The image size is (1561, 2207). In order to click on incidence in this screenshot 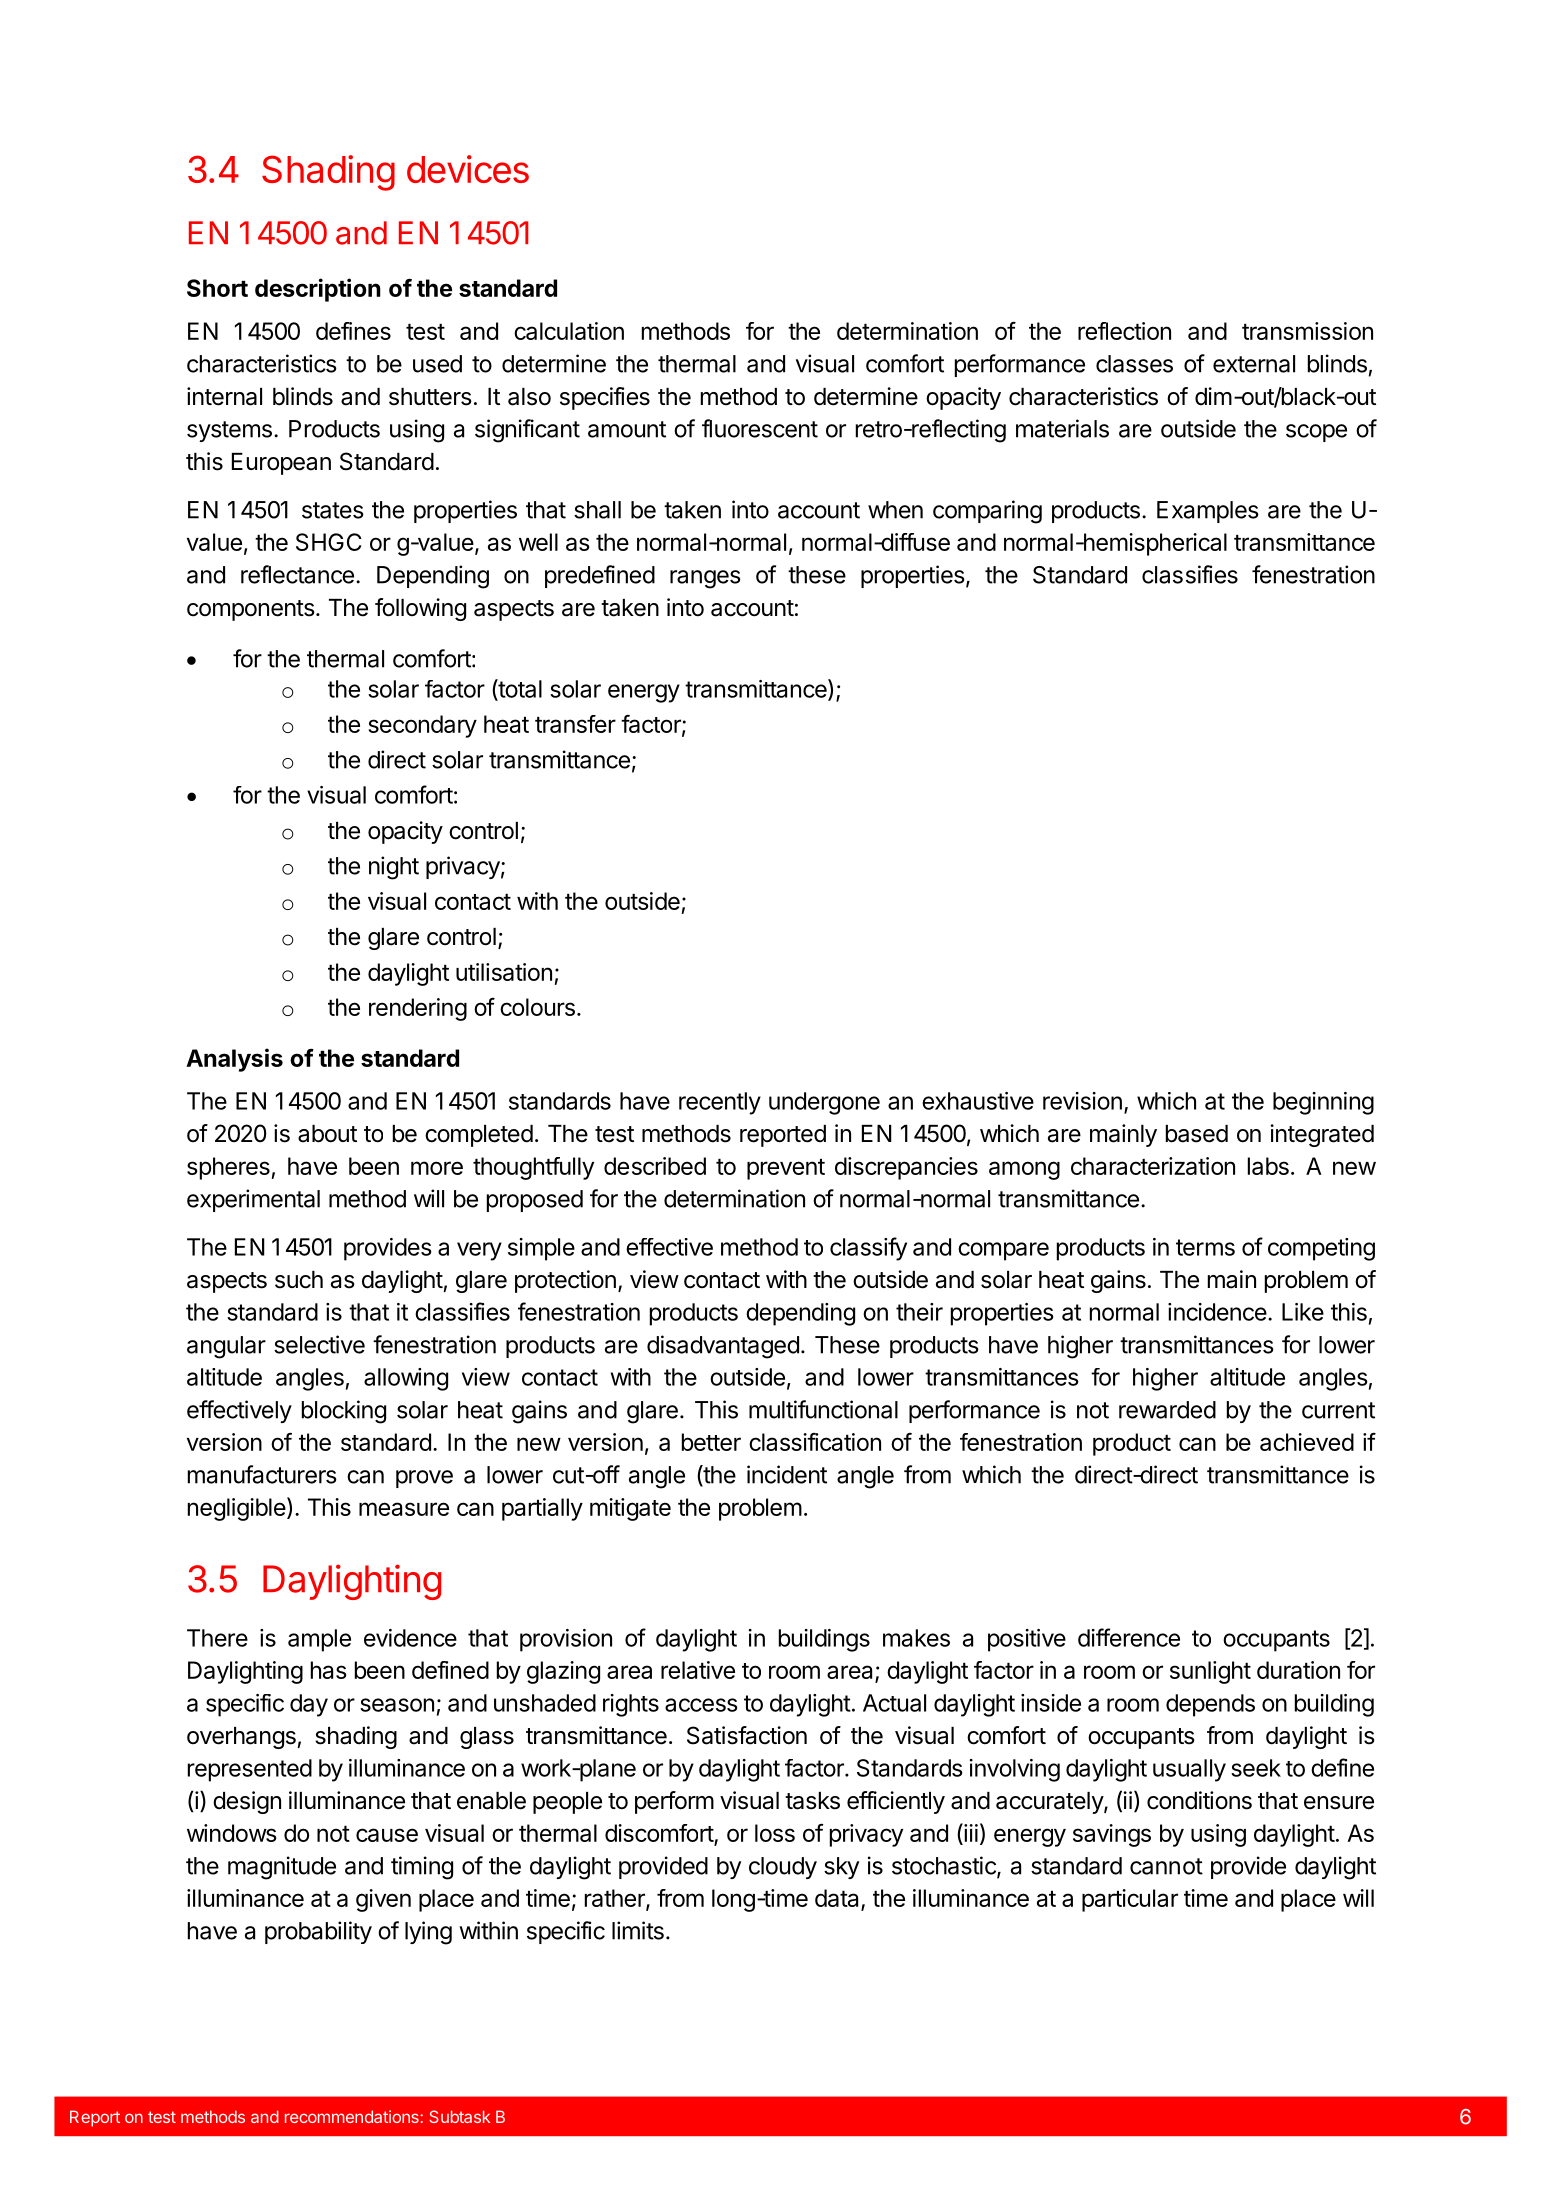, I will do `click(1217, 1312)`.
